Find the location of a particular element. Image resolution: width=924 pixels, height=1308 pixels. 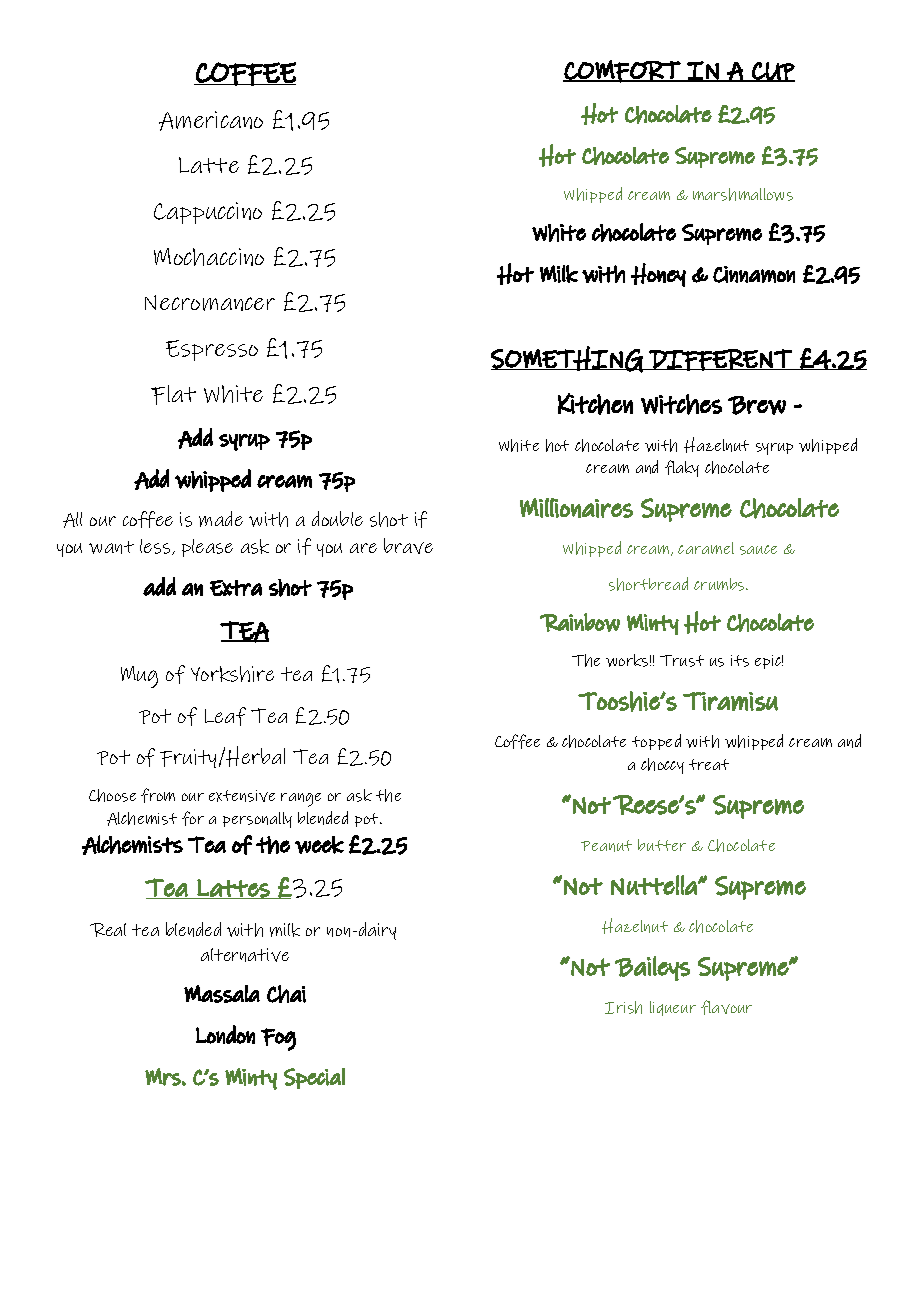

London is located at coordinates (225, 1034).
